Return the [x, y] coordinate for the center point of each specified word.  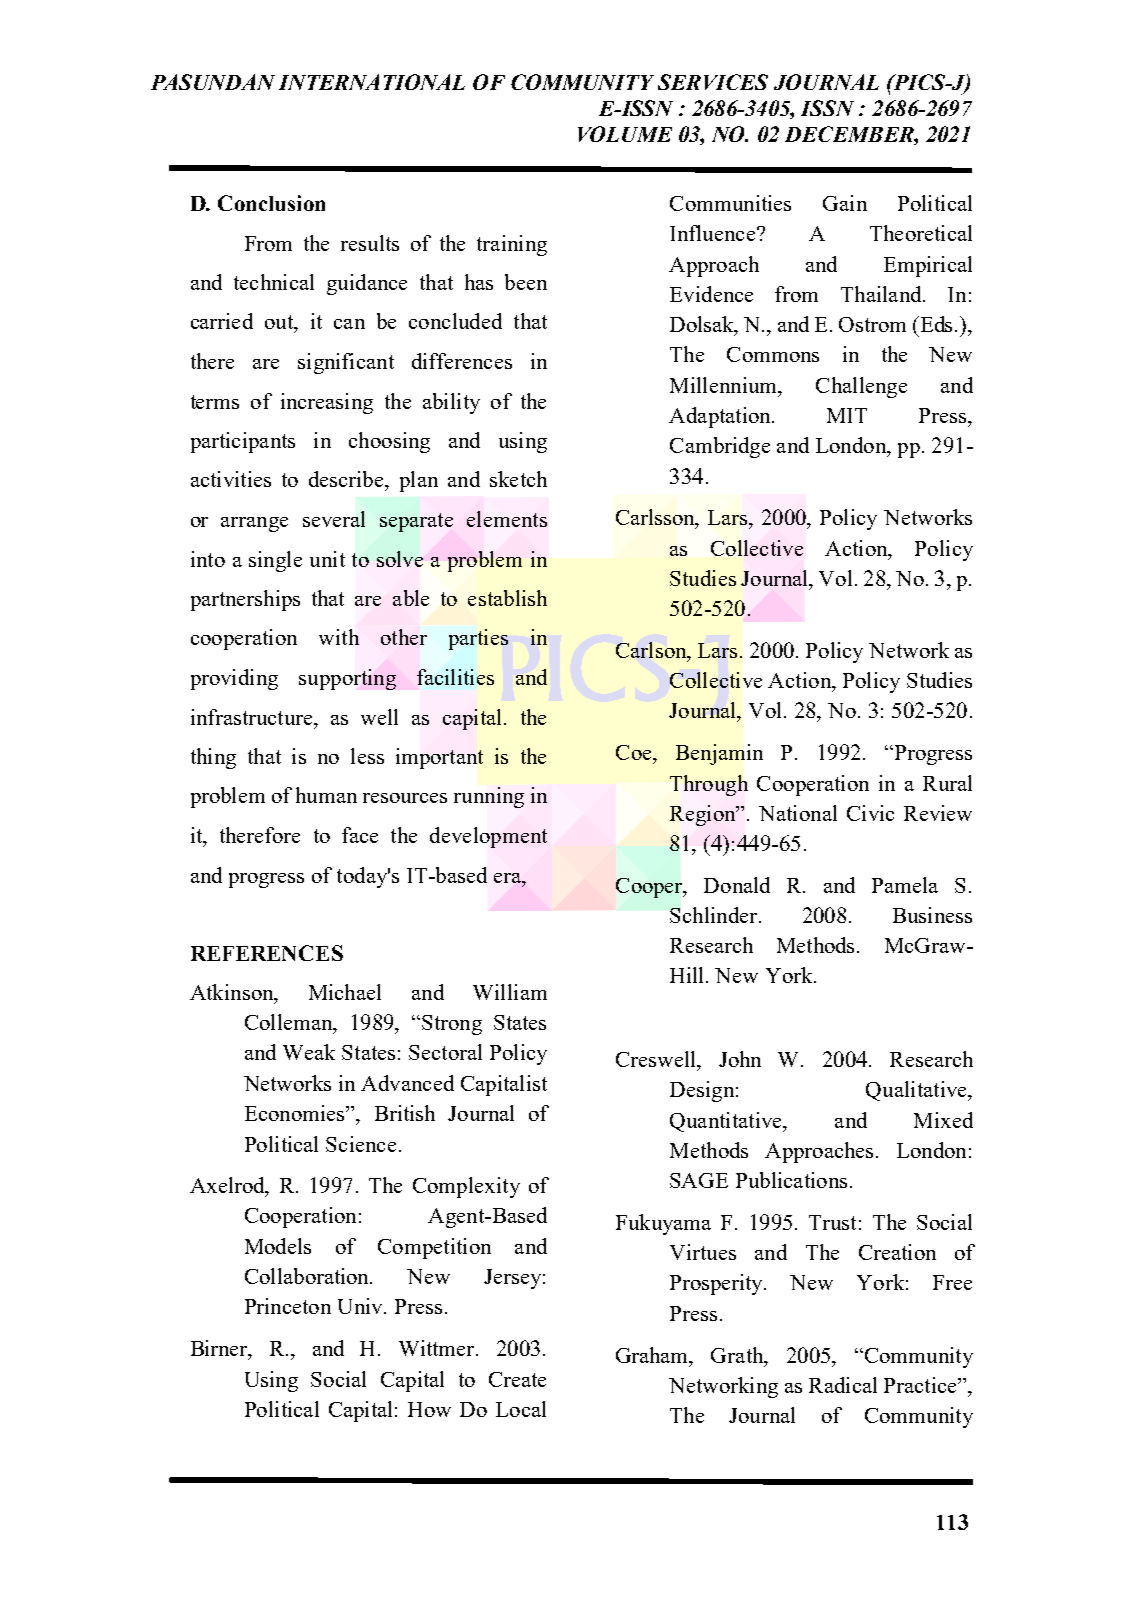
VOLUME [625, 134]
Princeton [288, 1306]
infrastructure [253, 717]
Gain [845, 203]
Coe [635, 752]
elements [507, 519]
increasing [327, 403]
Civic [870, 813]
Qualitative [917, 1091]
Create [517, 1379]
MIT [847, 415]
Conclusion [271, 203]
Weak [309, 1052]
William [510, 992]
